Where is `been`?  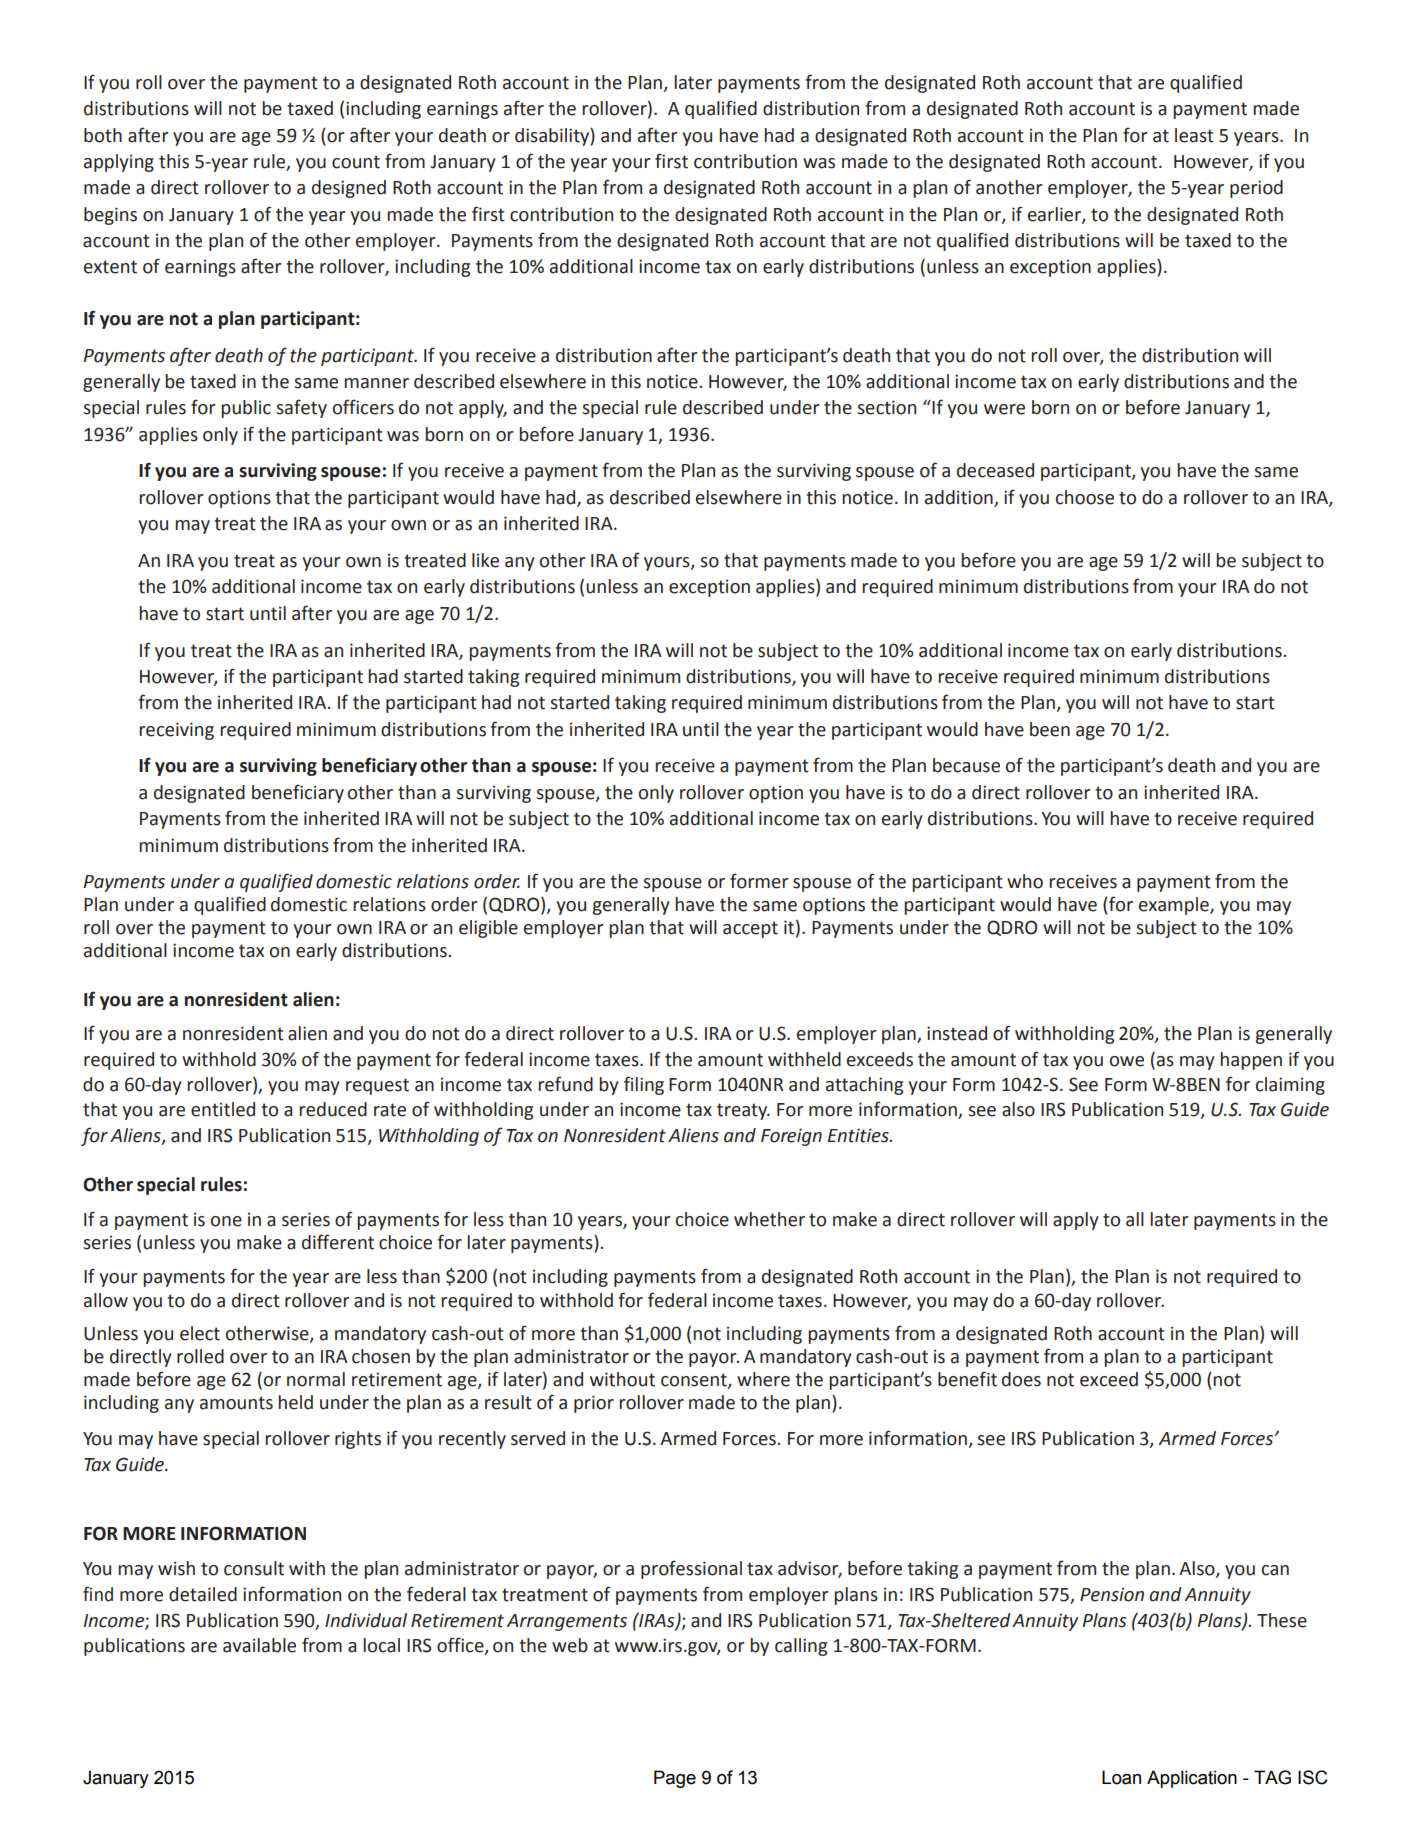
been is located at coordinates (1050, 729).
